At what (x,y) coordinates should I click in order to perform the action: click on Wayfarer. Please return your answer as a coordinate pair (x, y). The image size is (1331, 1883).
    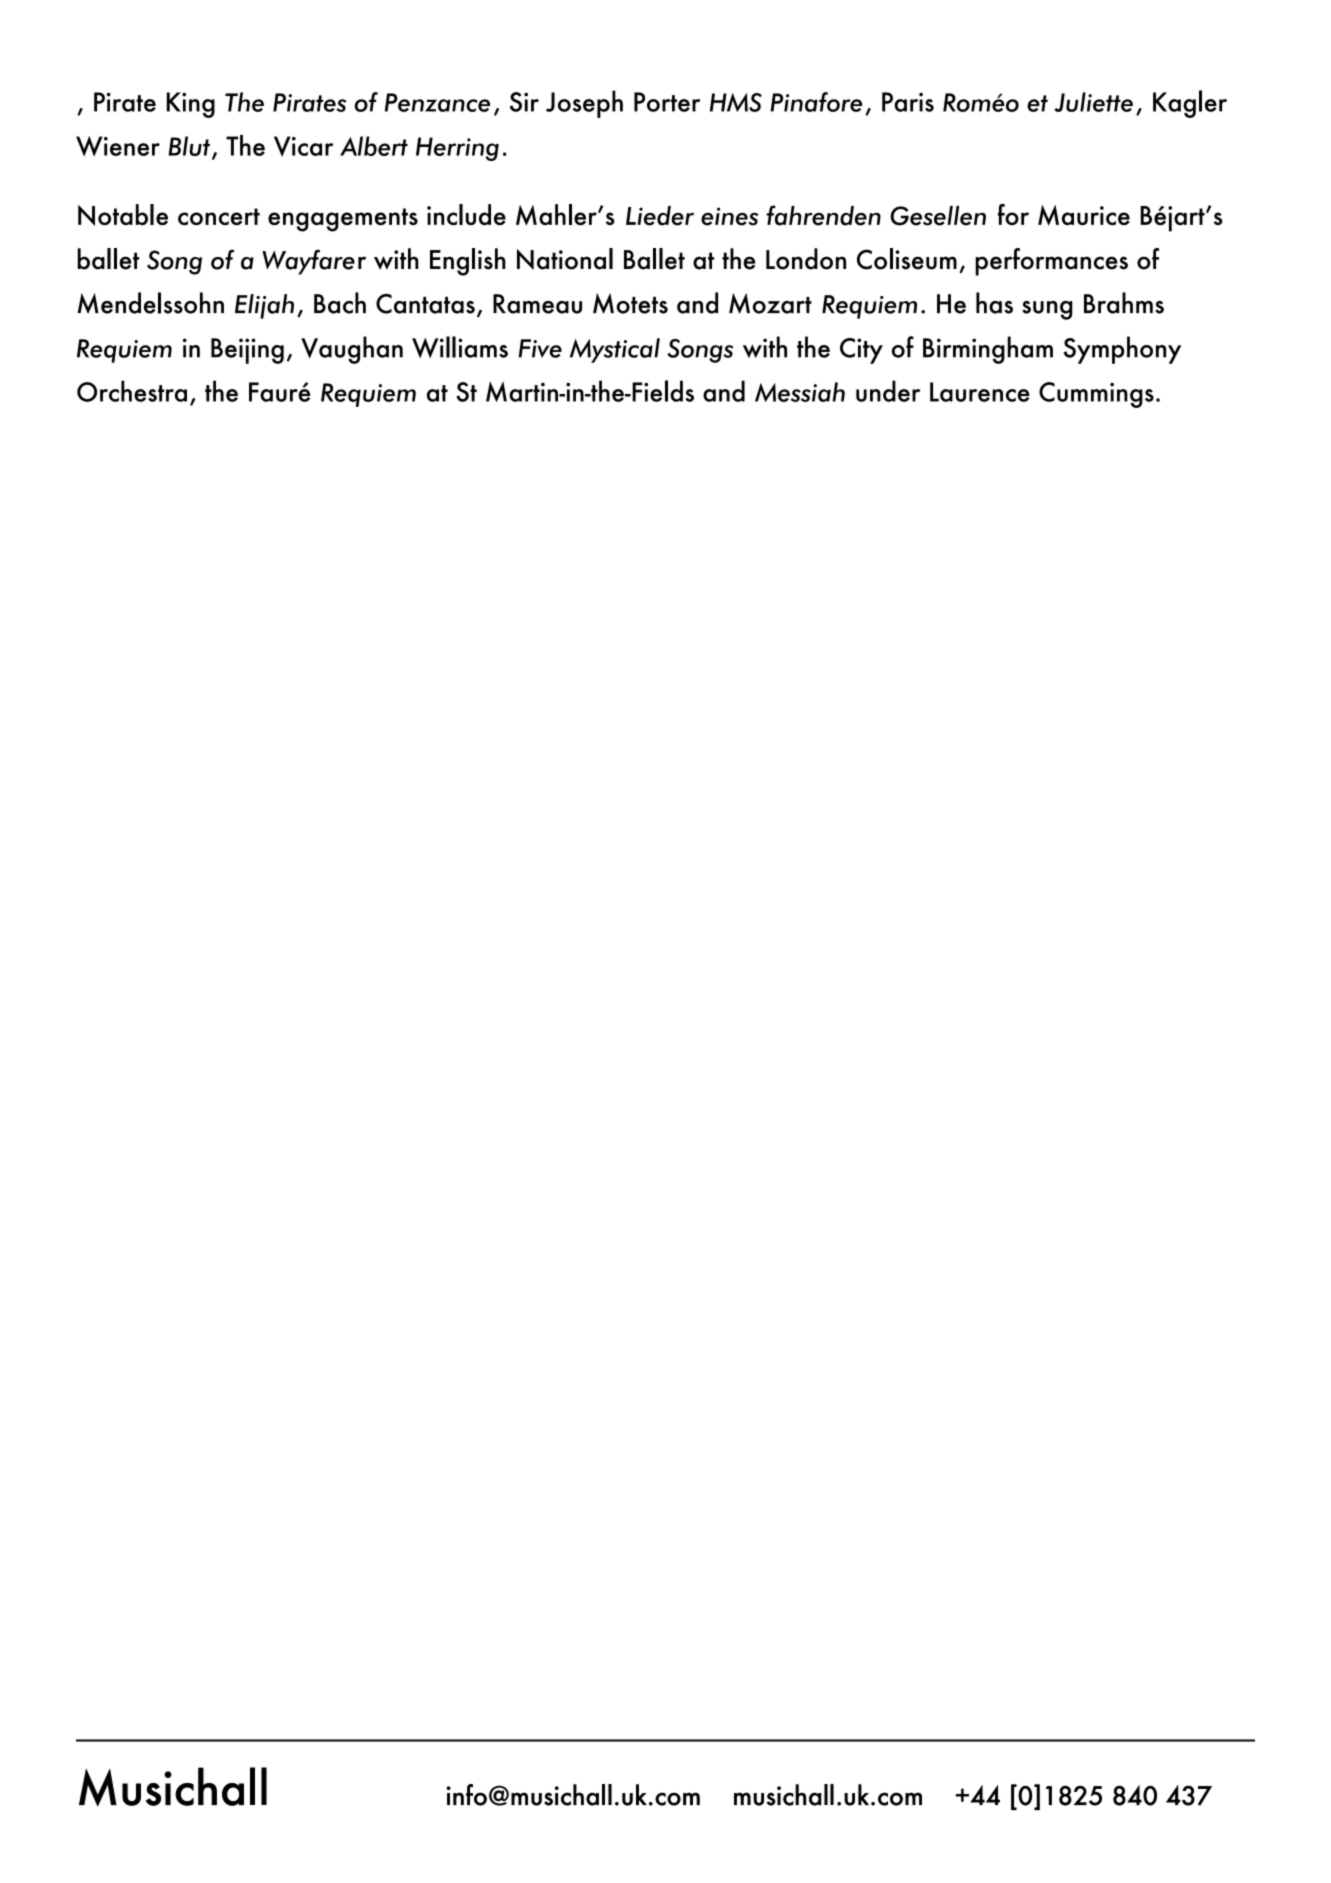
    Looking at the image, I should click on (314, 262).
